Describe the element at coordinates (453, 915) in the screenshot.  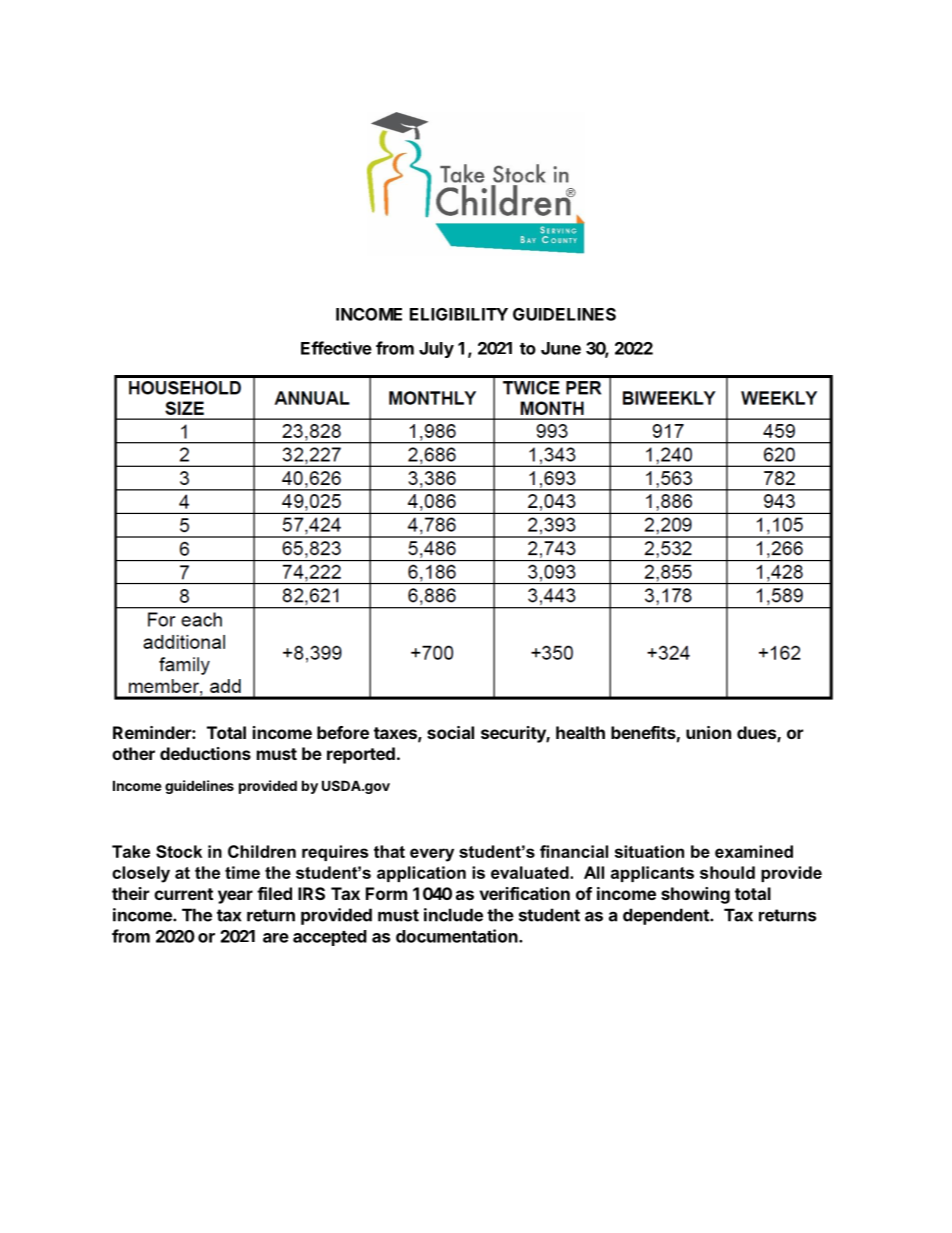
I see `include` at that location.
